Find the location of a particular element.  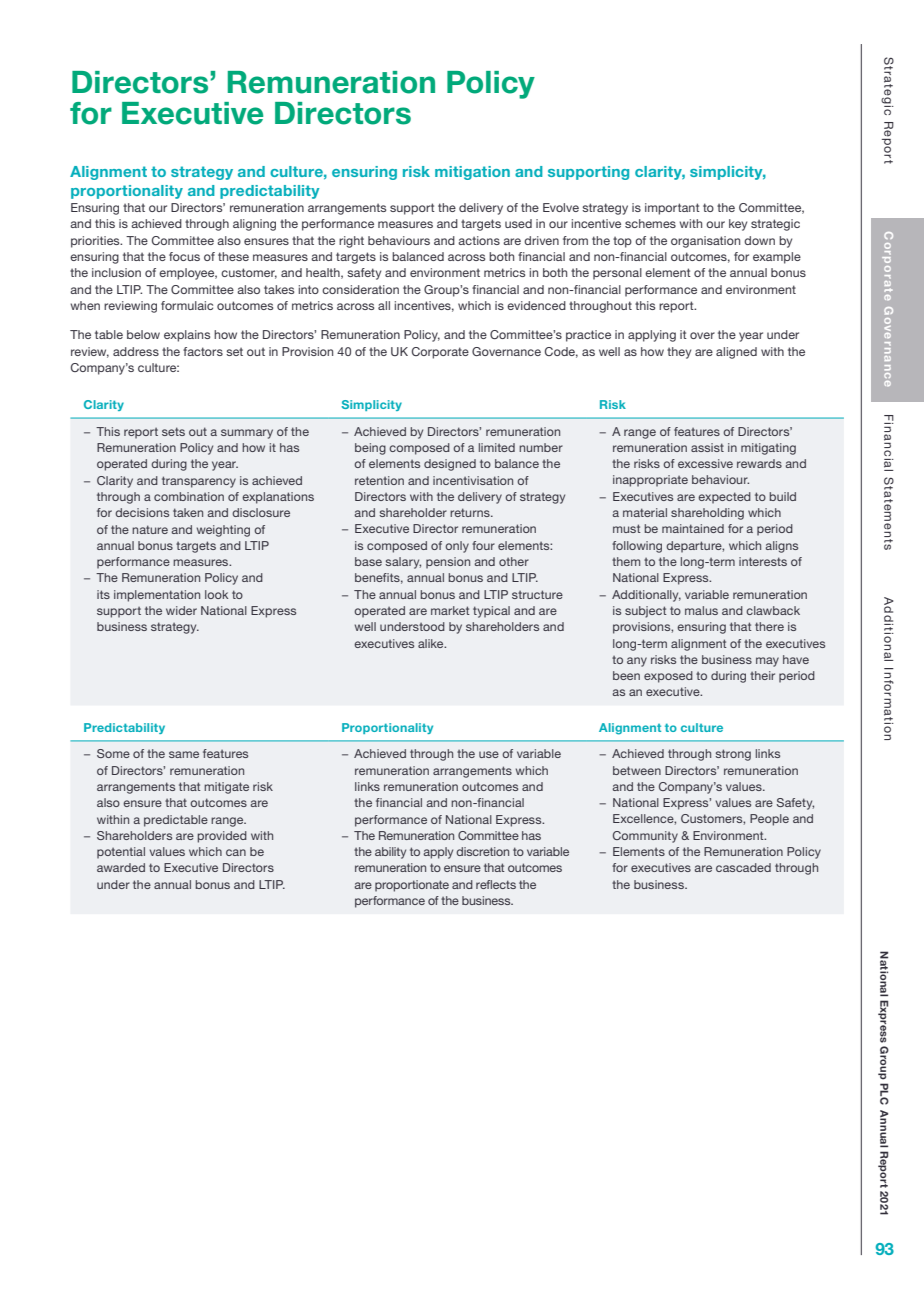

exposed is located at coordinates (668, 677).
